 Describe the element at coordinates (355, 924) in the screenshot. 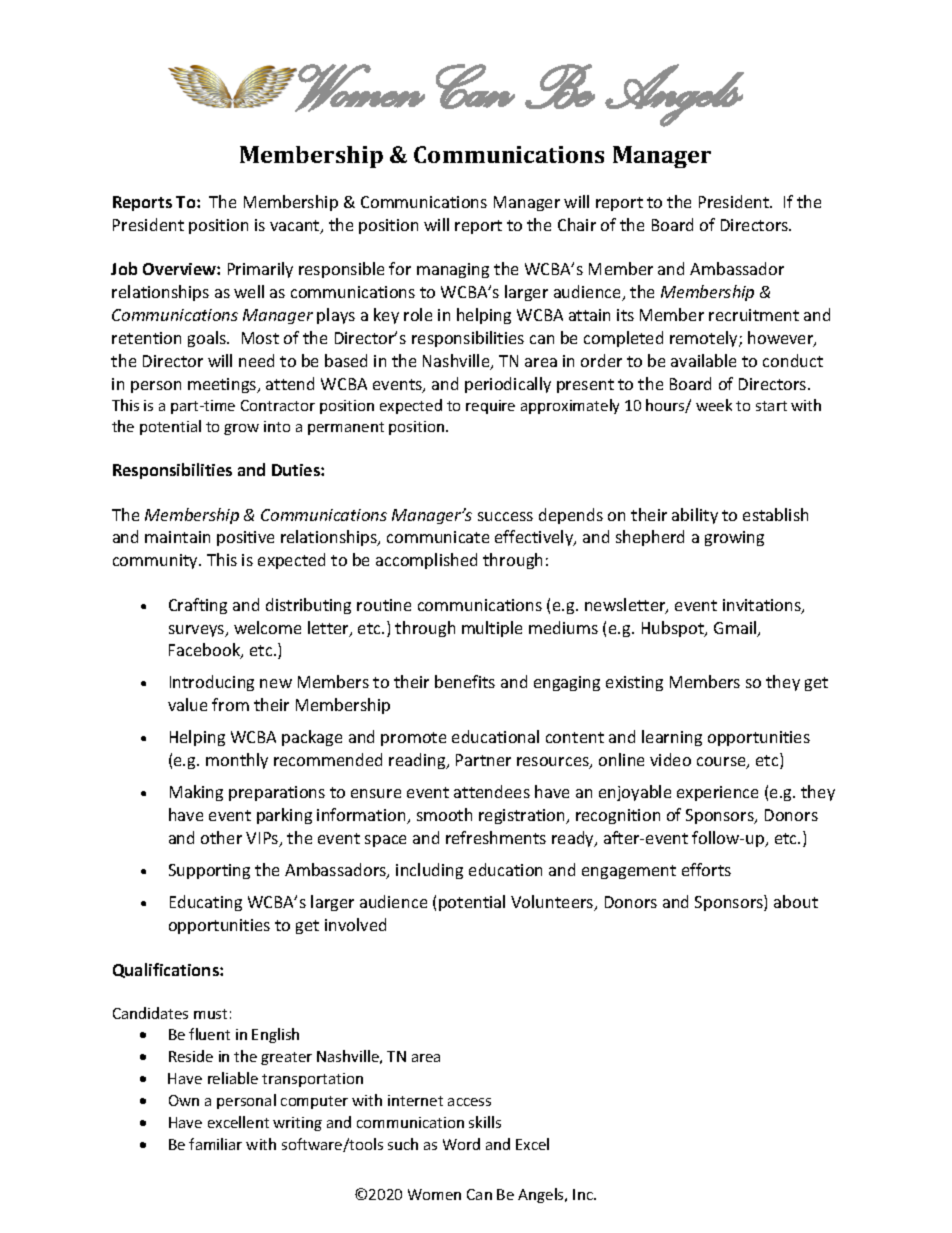

I see `involved` at that location.
